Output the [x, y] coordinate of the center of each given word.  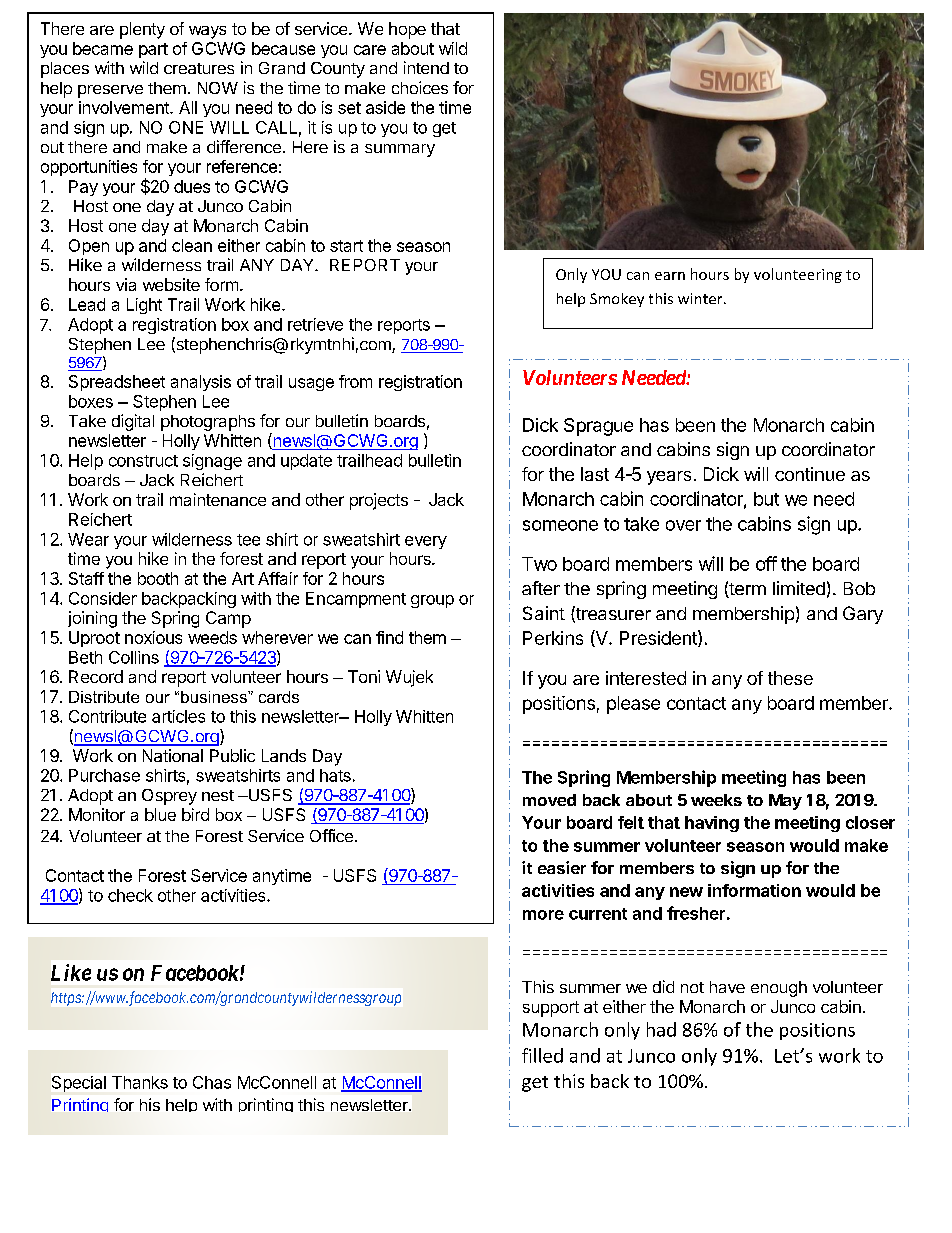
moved [549, 800]
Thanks [140, 1082]
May [785, 802]
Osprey [169, 797]
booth [158, 578]
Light [144, 306]
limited [799, 588]
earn [670, 276]
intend [426, 67]
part [153, 50]
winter [701, 298]
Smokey [617, 300]
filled [542, 1055]
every [426, 542]
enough [779, 989]
